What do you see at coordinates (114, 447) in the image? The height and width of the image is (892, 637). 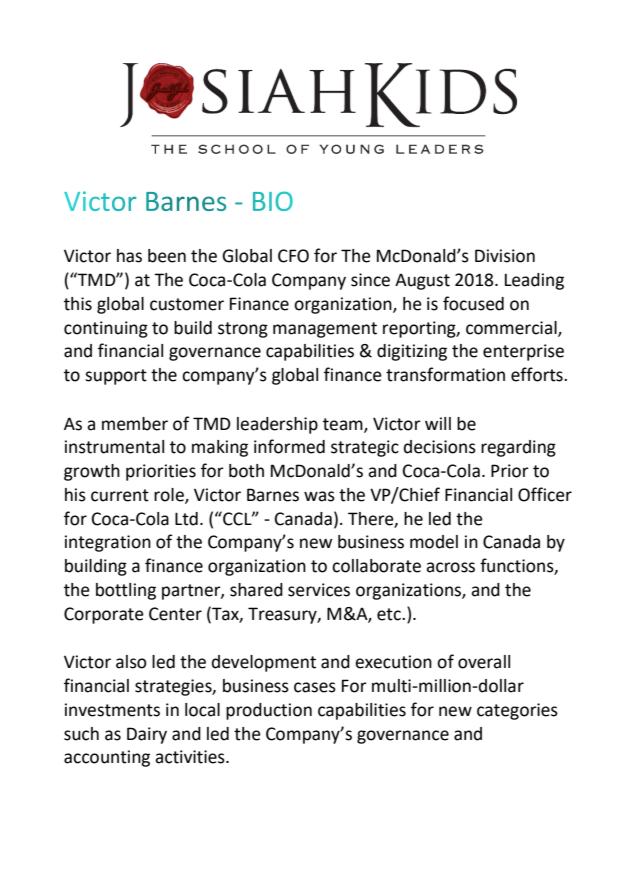 I see `instrumental` at bounding box center [114, 447].
